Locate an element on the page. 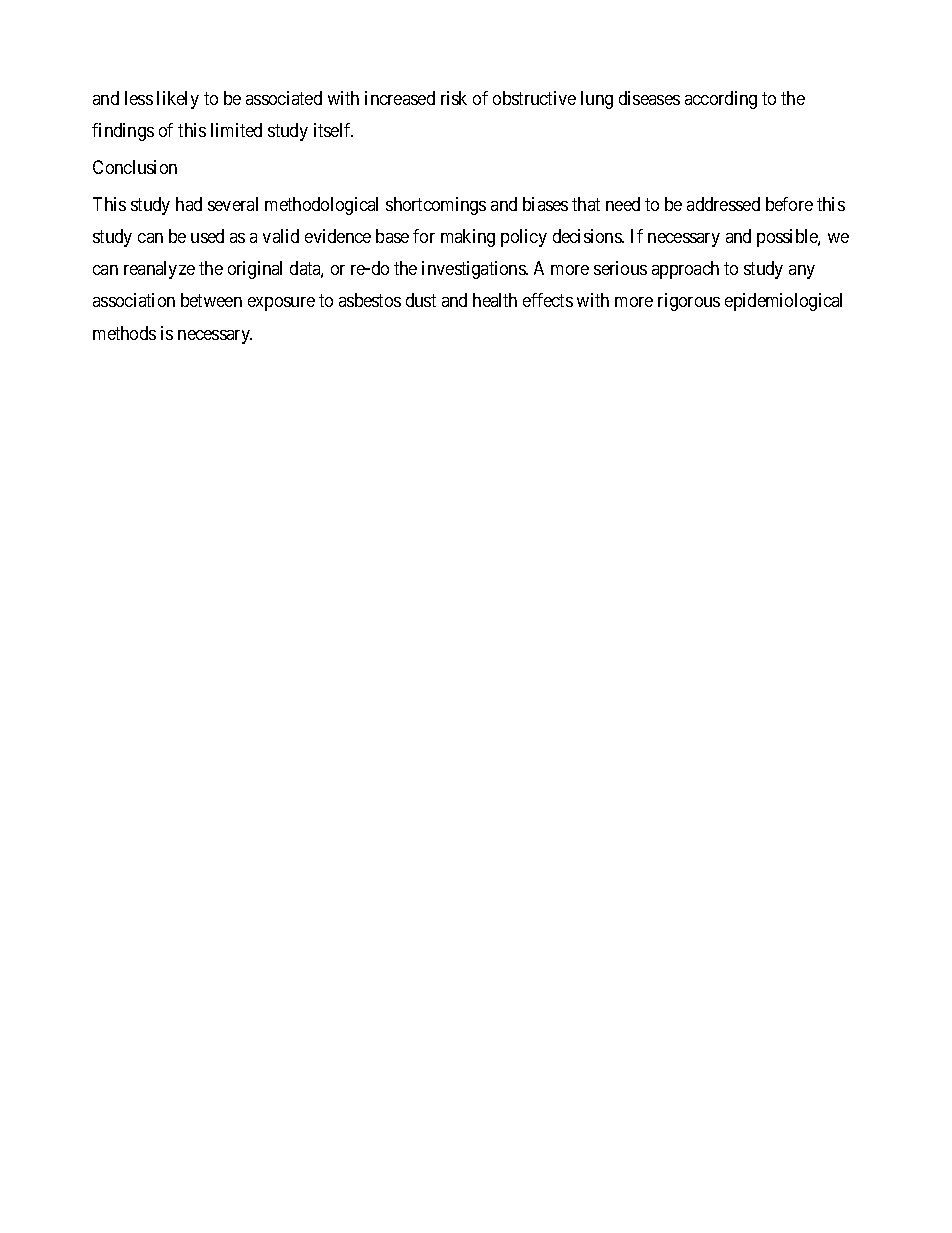  reanalyze is located at coordinates (159, 270).
